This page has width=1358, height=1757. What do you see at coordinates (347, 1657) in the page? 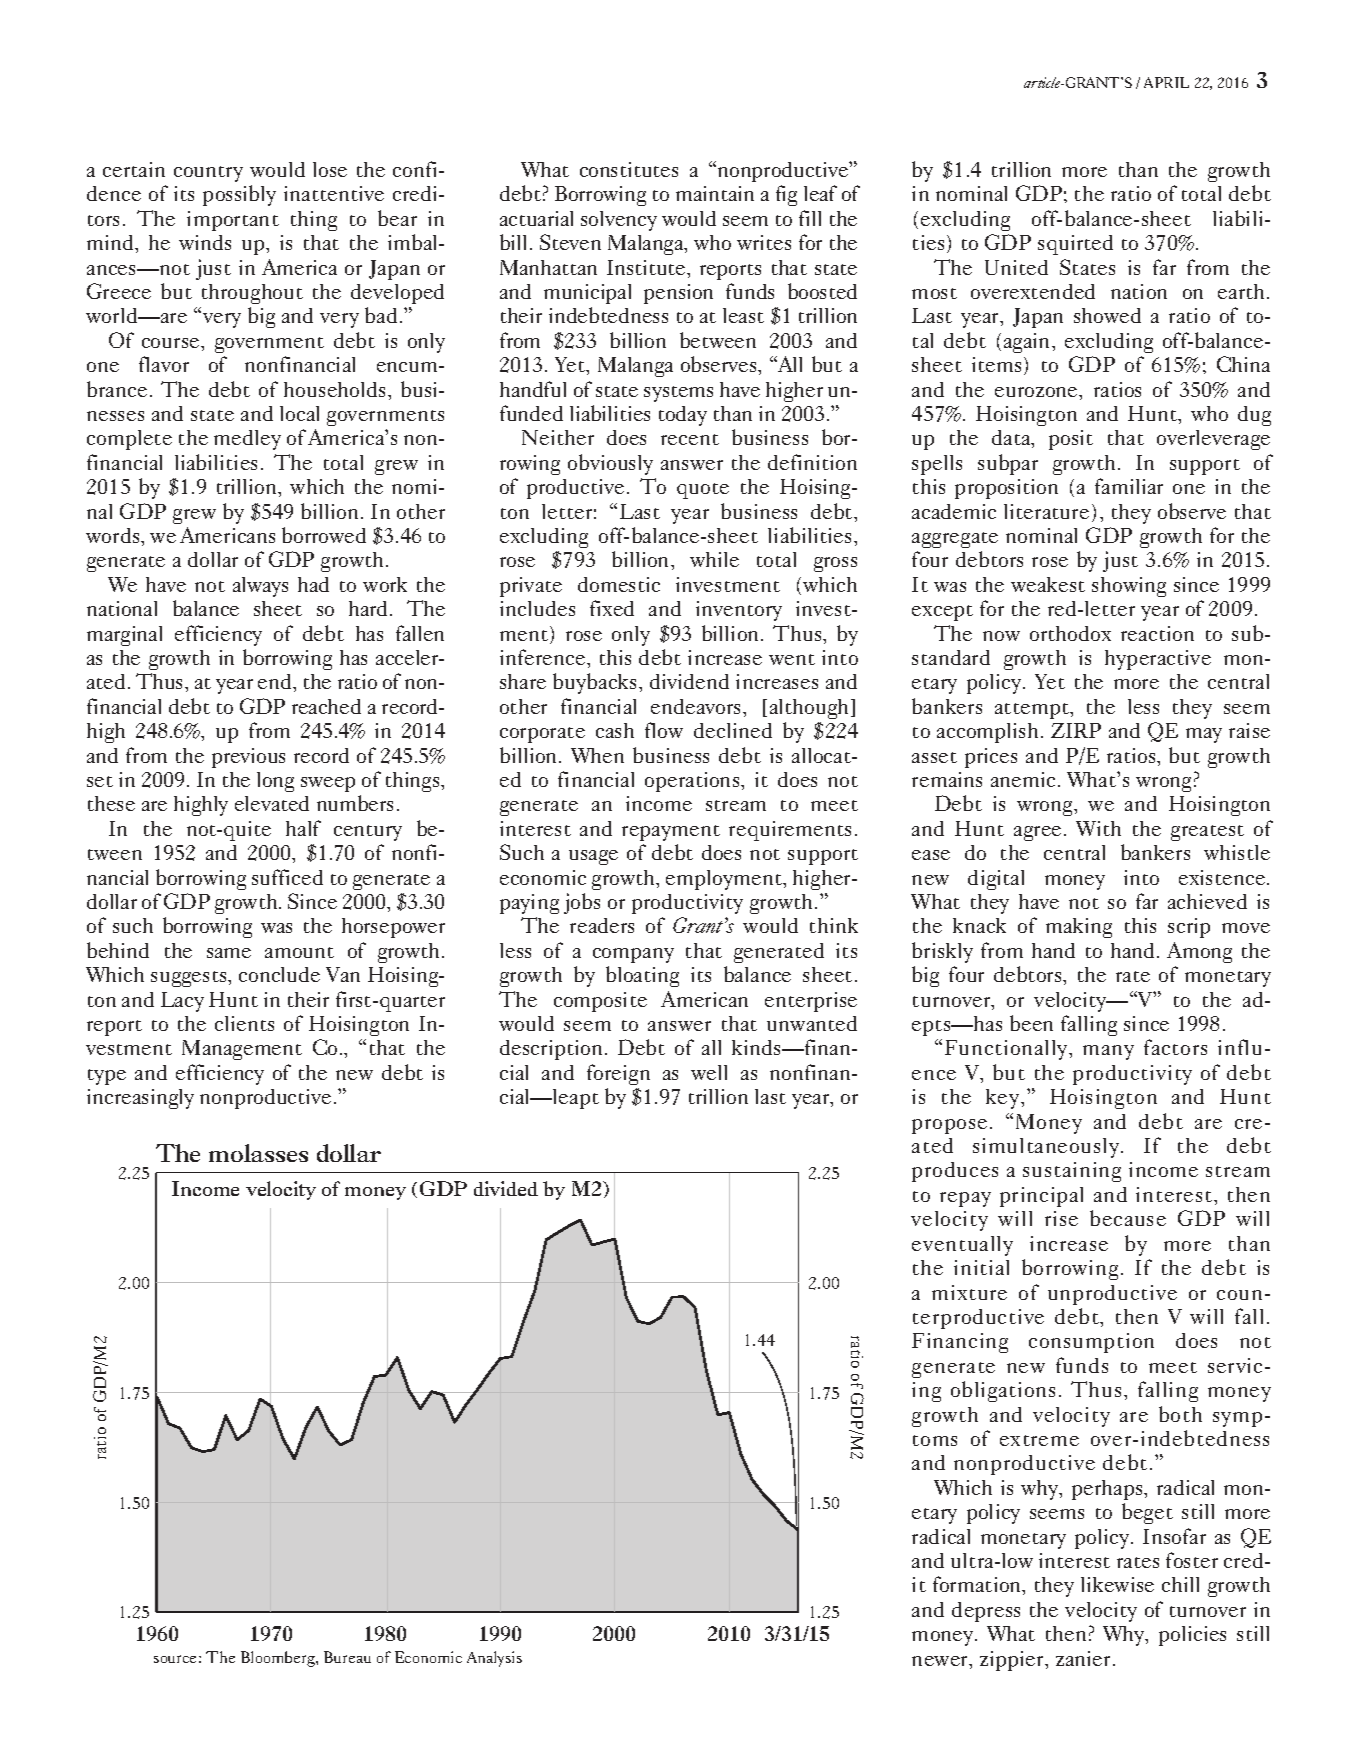
I see `Bureau` at bounding box center [347, 1657].
